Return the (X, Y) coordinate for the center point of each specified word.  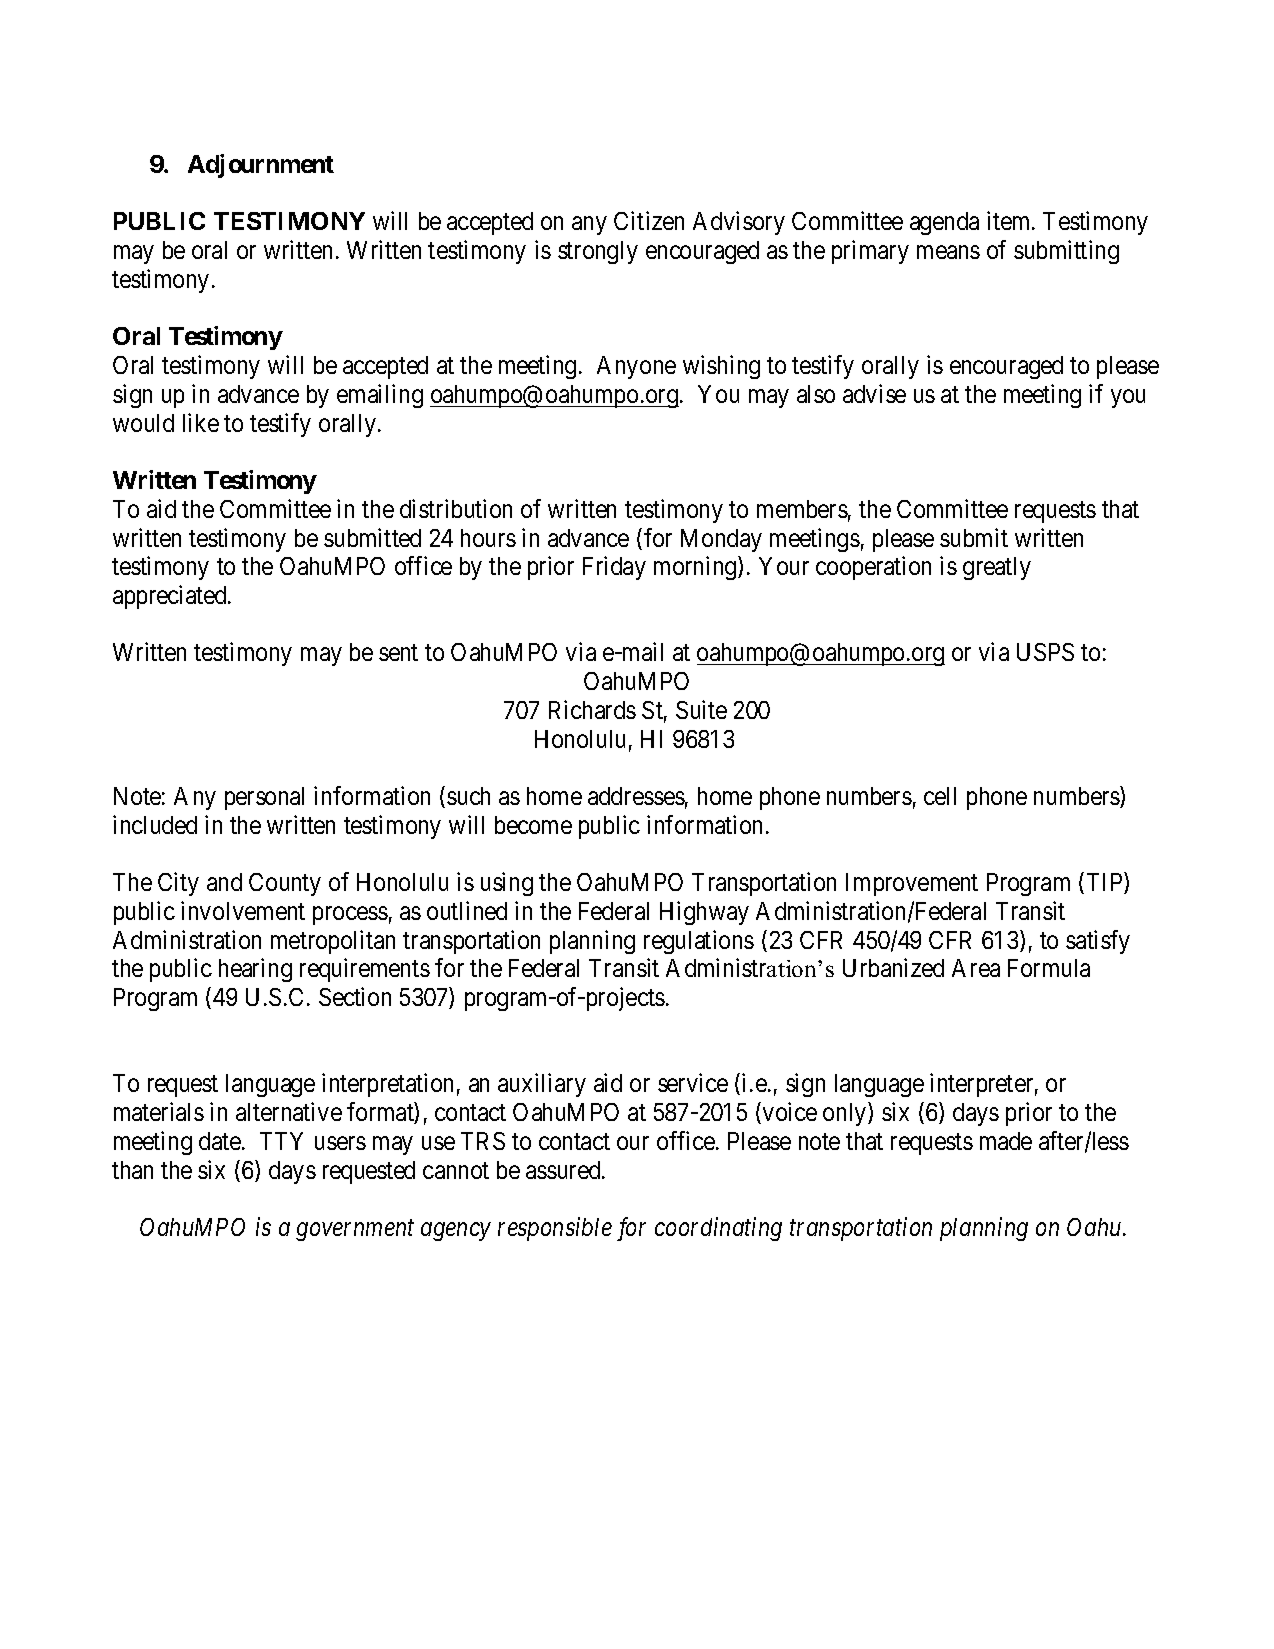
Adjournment (261, 166)
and (224, 882)
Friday (614, 568)
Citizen (649, 220)
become (533, 825)
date (221, 1141)
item (1010, 220)
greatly (997, 568)
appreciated (171, 597)
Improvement (912, 884)
